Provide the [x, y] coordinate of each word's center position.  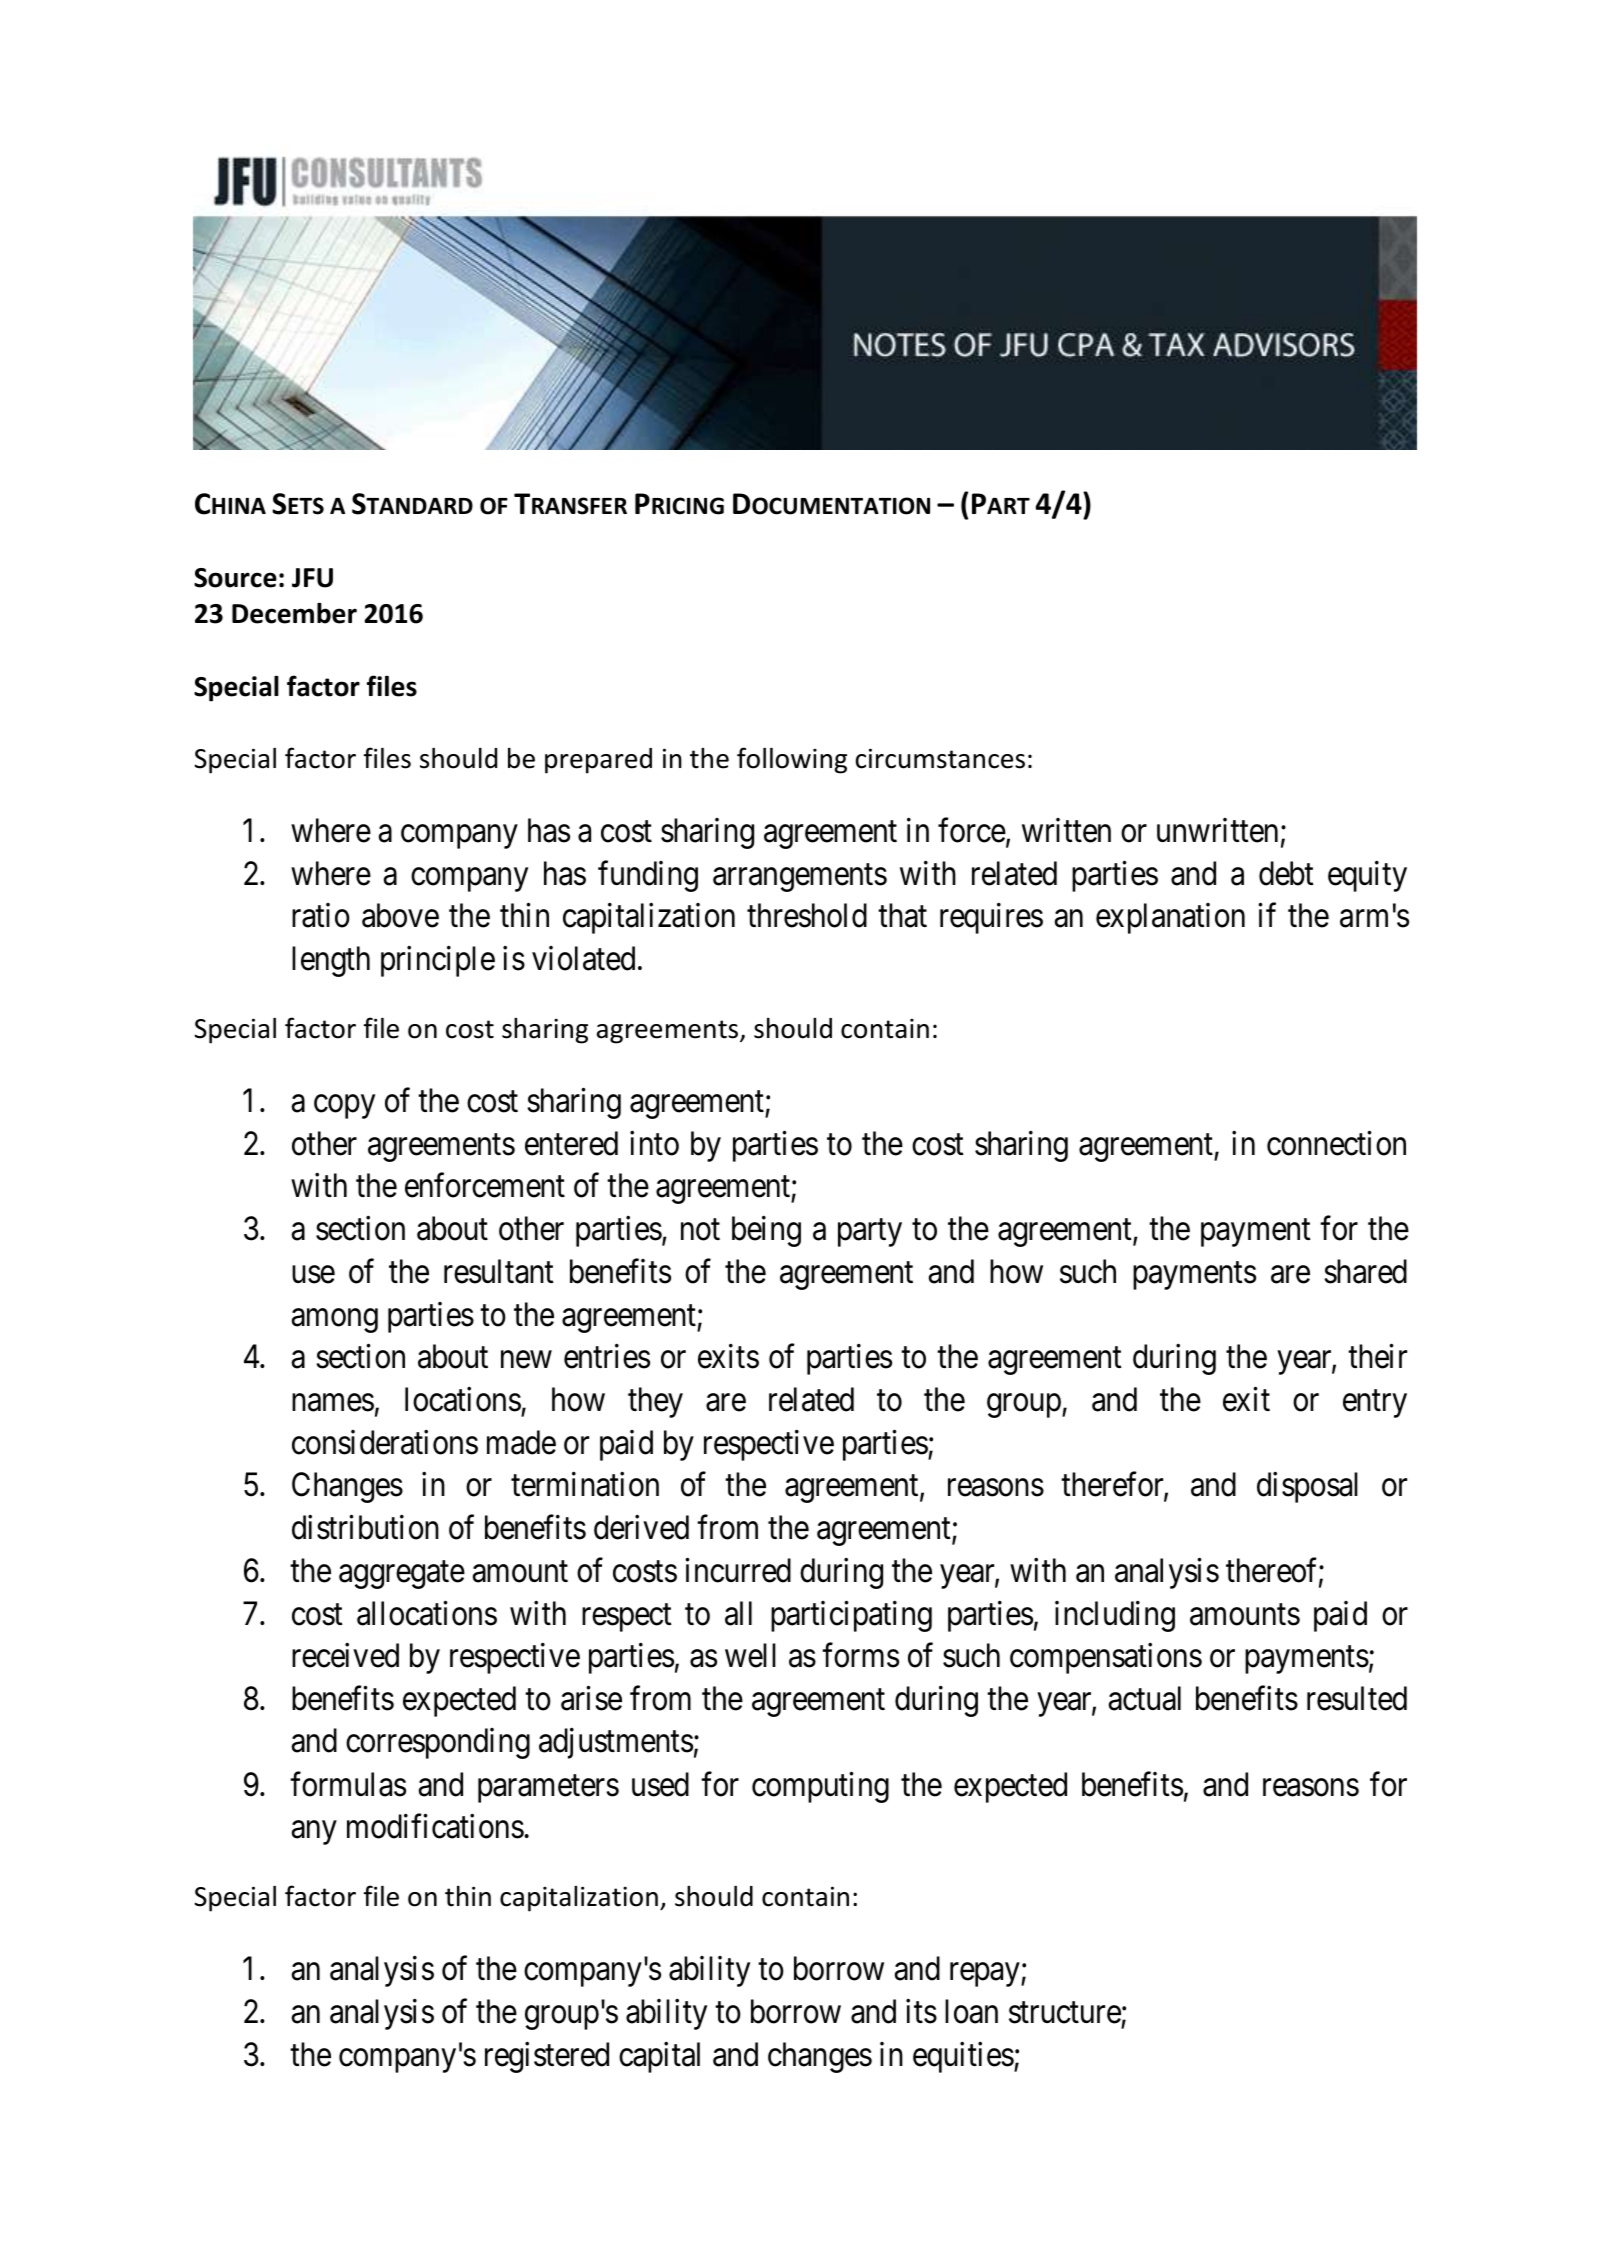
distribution [365, 1527]
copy [344, 1107]
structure [1065, 2013]
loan [971, 2011]
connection [1336, 1143]
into [654, 1143]
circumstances [940, 758]
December [294, 613]
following [792, 760]
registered [547, 2057]
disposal [1307, 1487]
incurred [738, 1570]
